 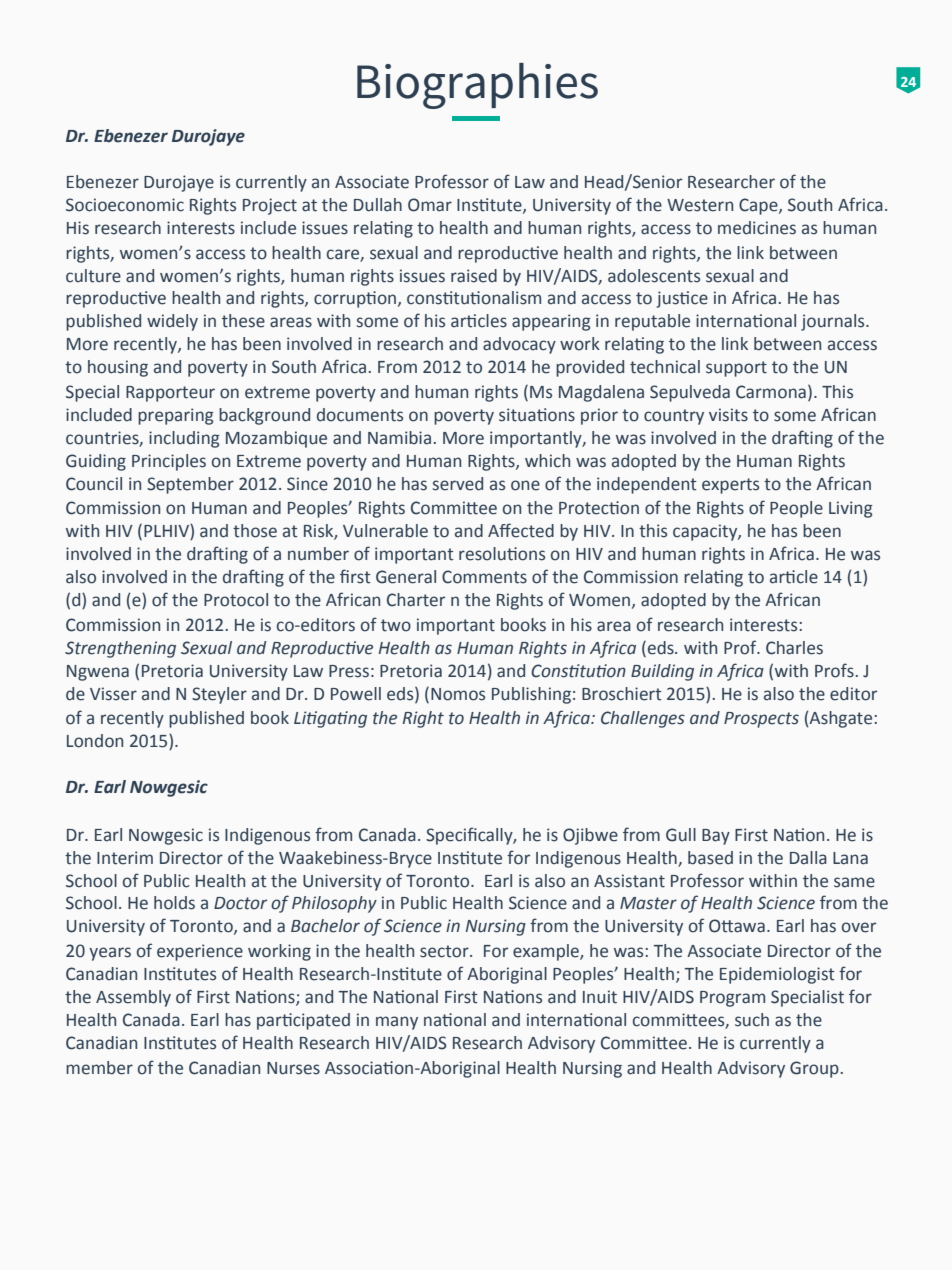 What do you see at coordinates (759, 206) in the document?
I see `Cape` at bounding box center [759, 206].
